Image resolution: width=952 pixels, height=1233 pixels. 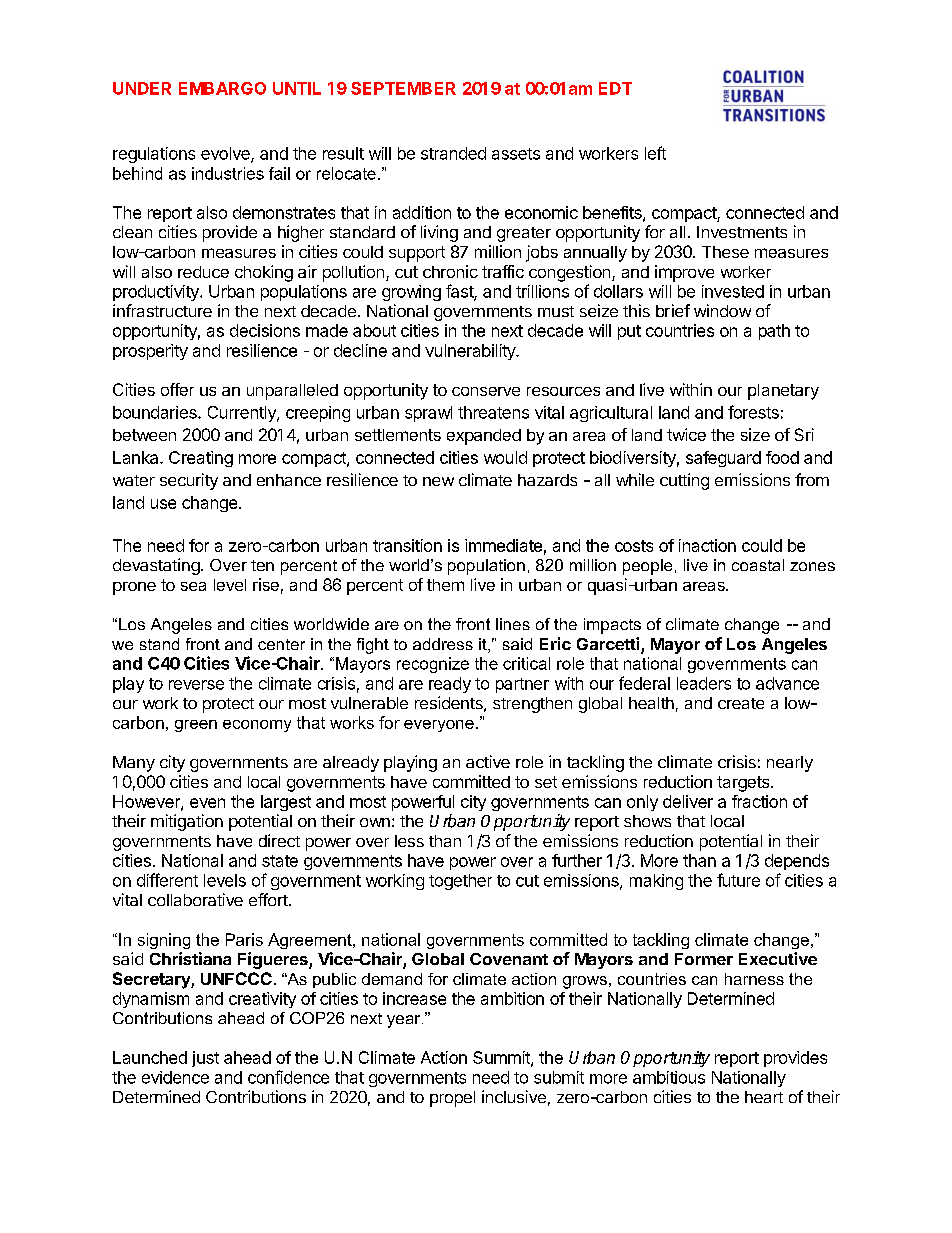 I want to click on stranded, so click(x=453, y=153).
